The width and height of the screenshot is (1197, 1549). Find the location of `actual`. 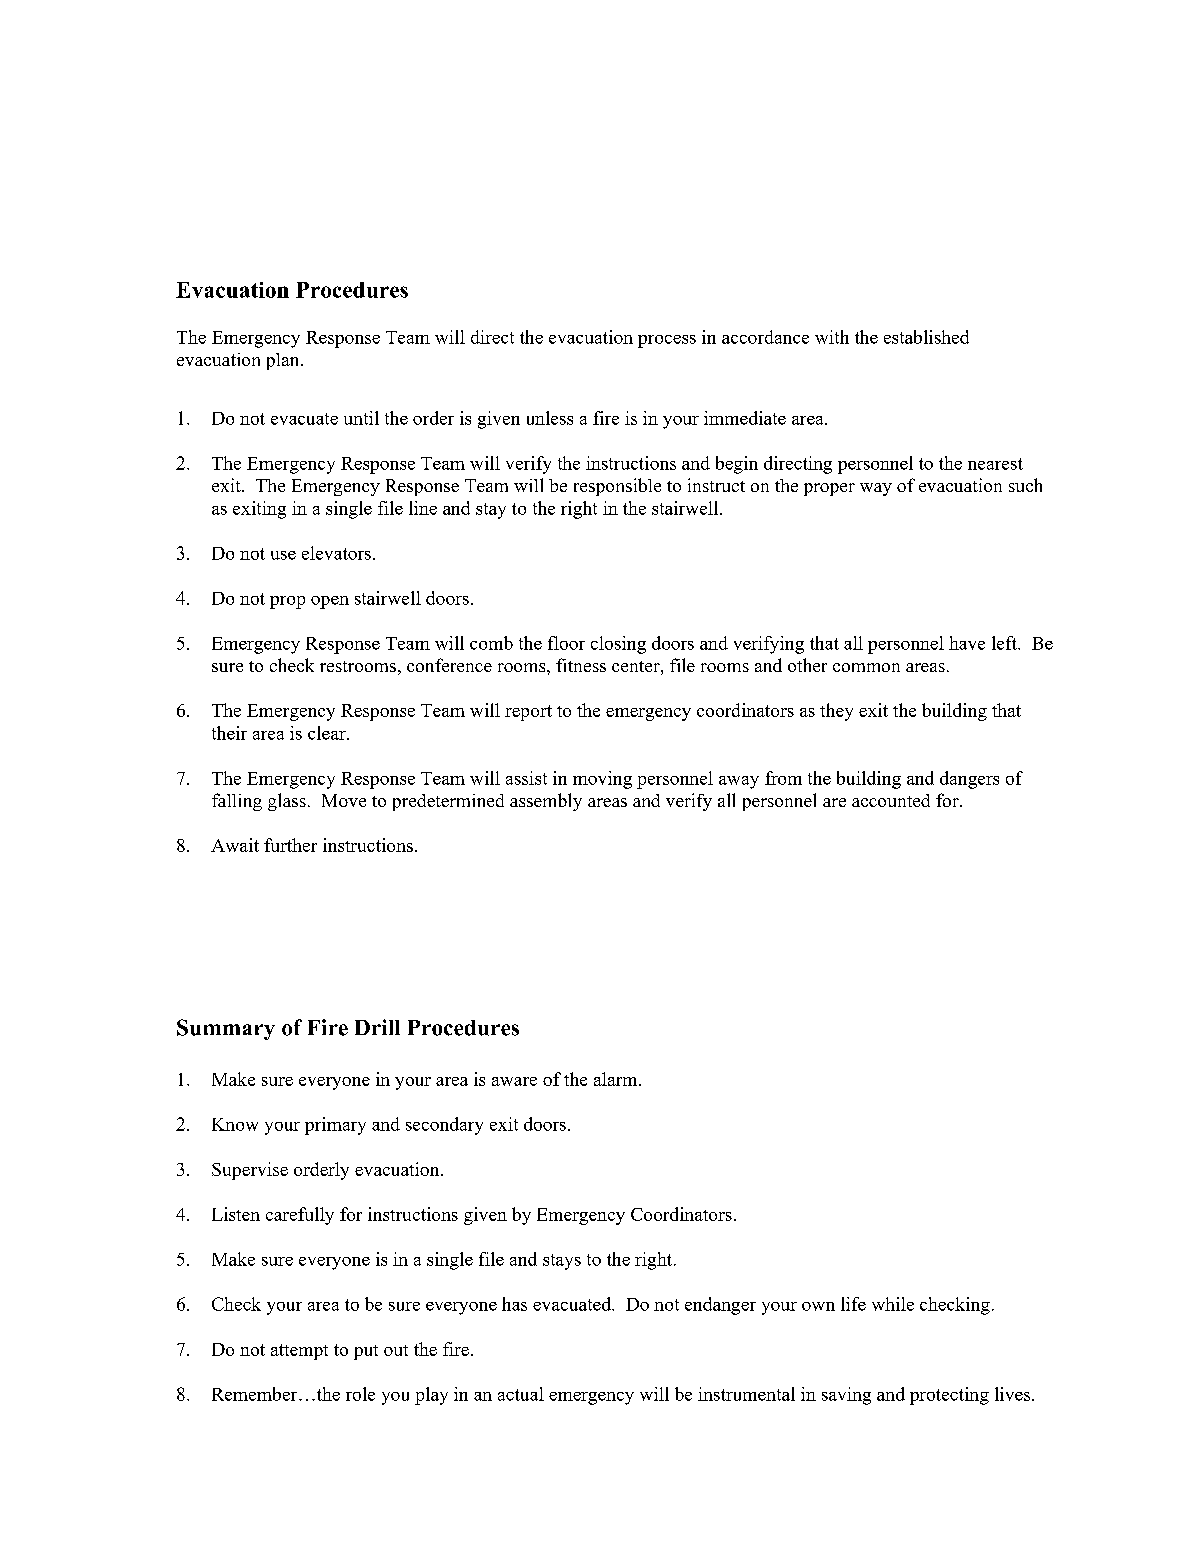

actual is located at coordinates (521, 1394).
